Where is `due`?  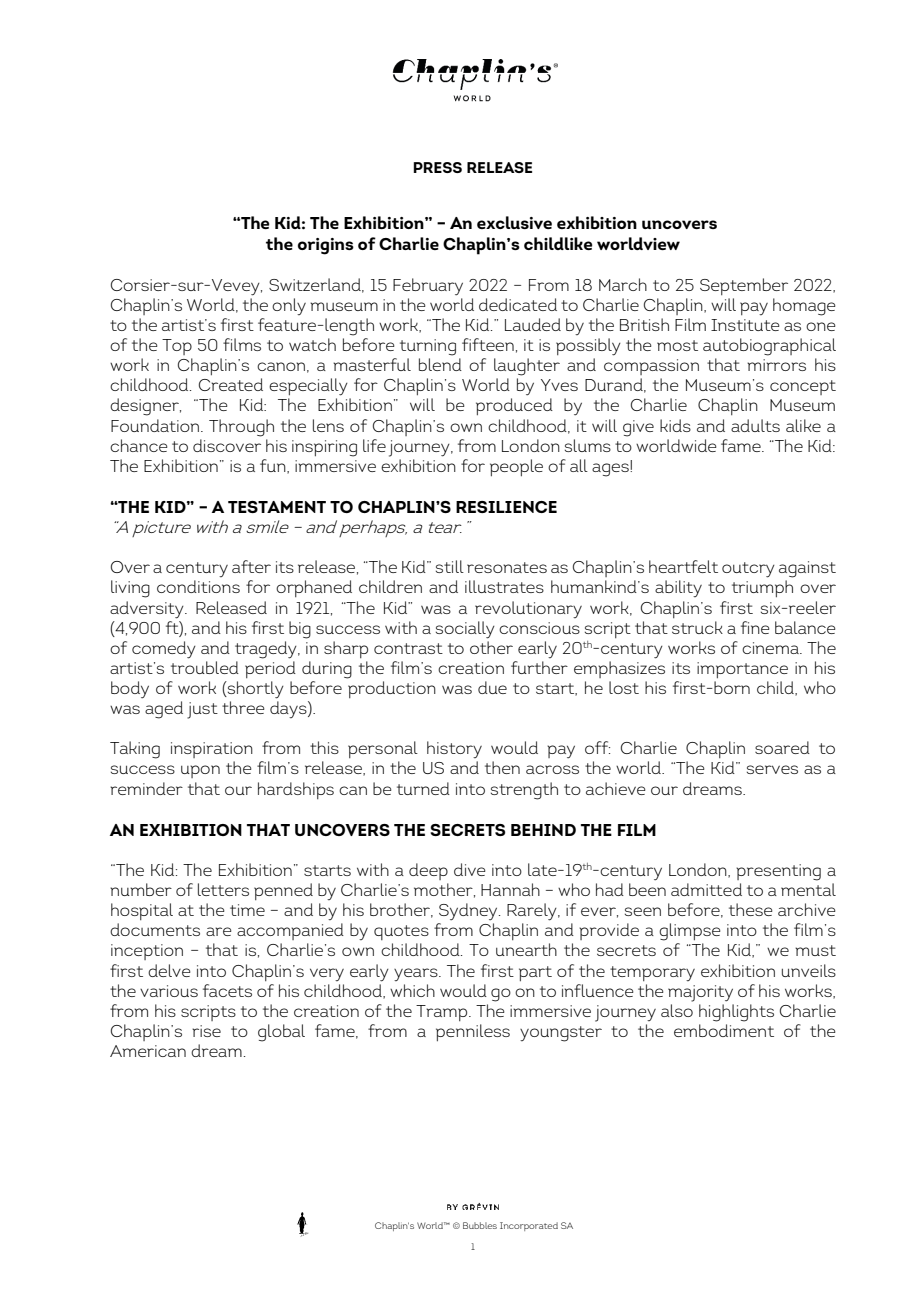
due is located at coordinates (492, 687).
